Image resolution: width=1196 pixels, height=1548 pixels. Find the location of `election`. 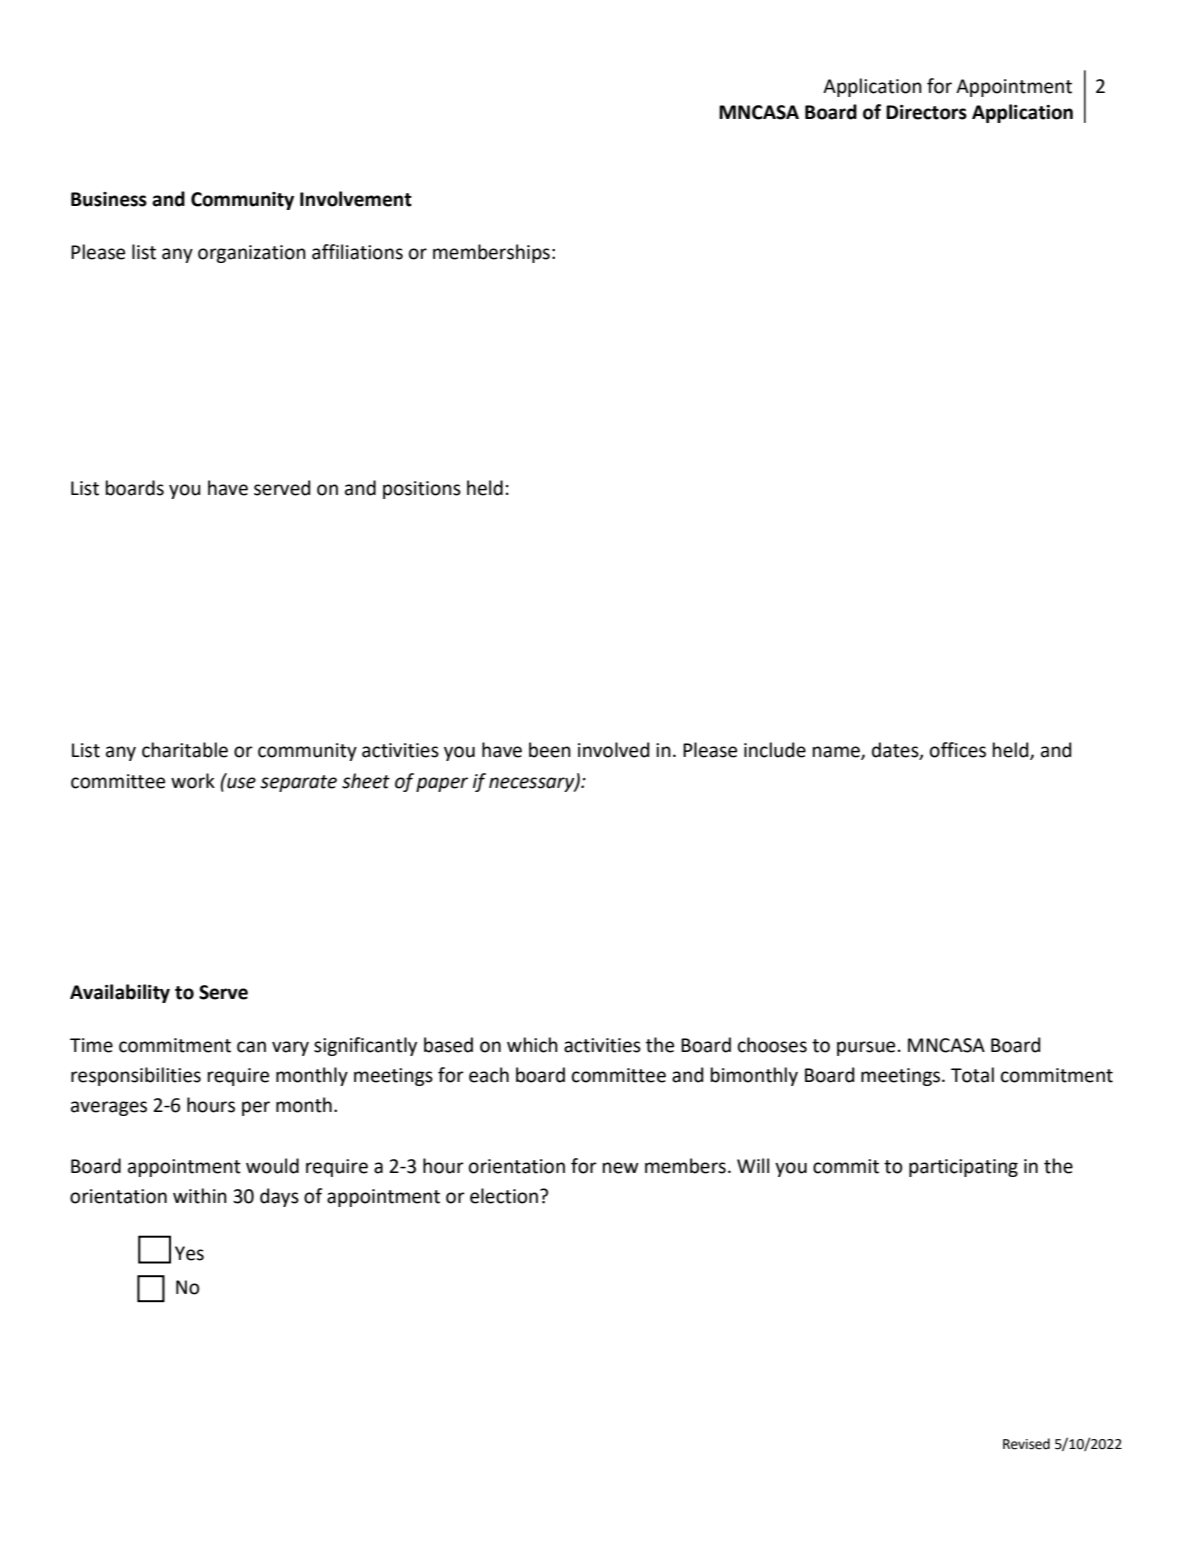

election is located at coordinates (505, 1196).
